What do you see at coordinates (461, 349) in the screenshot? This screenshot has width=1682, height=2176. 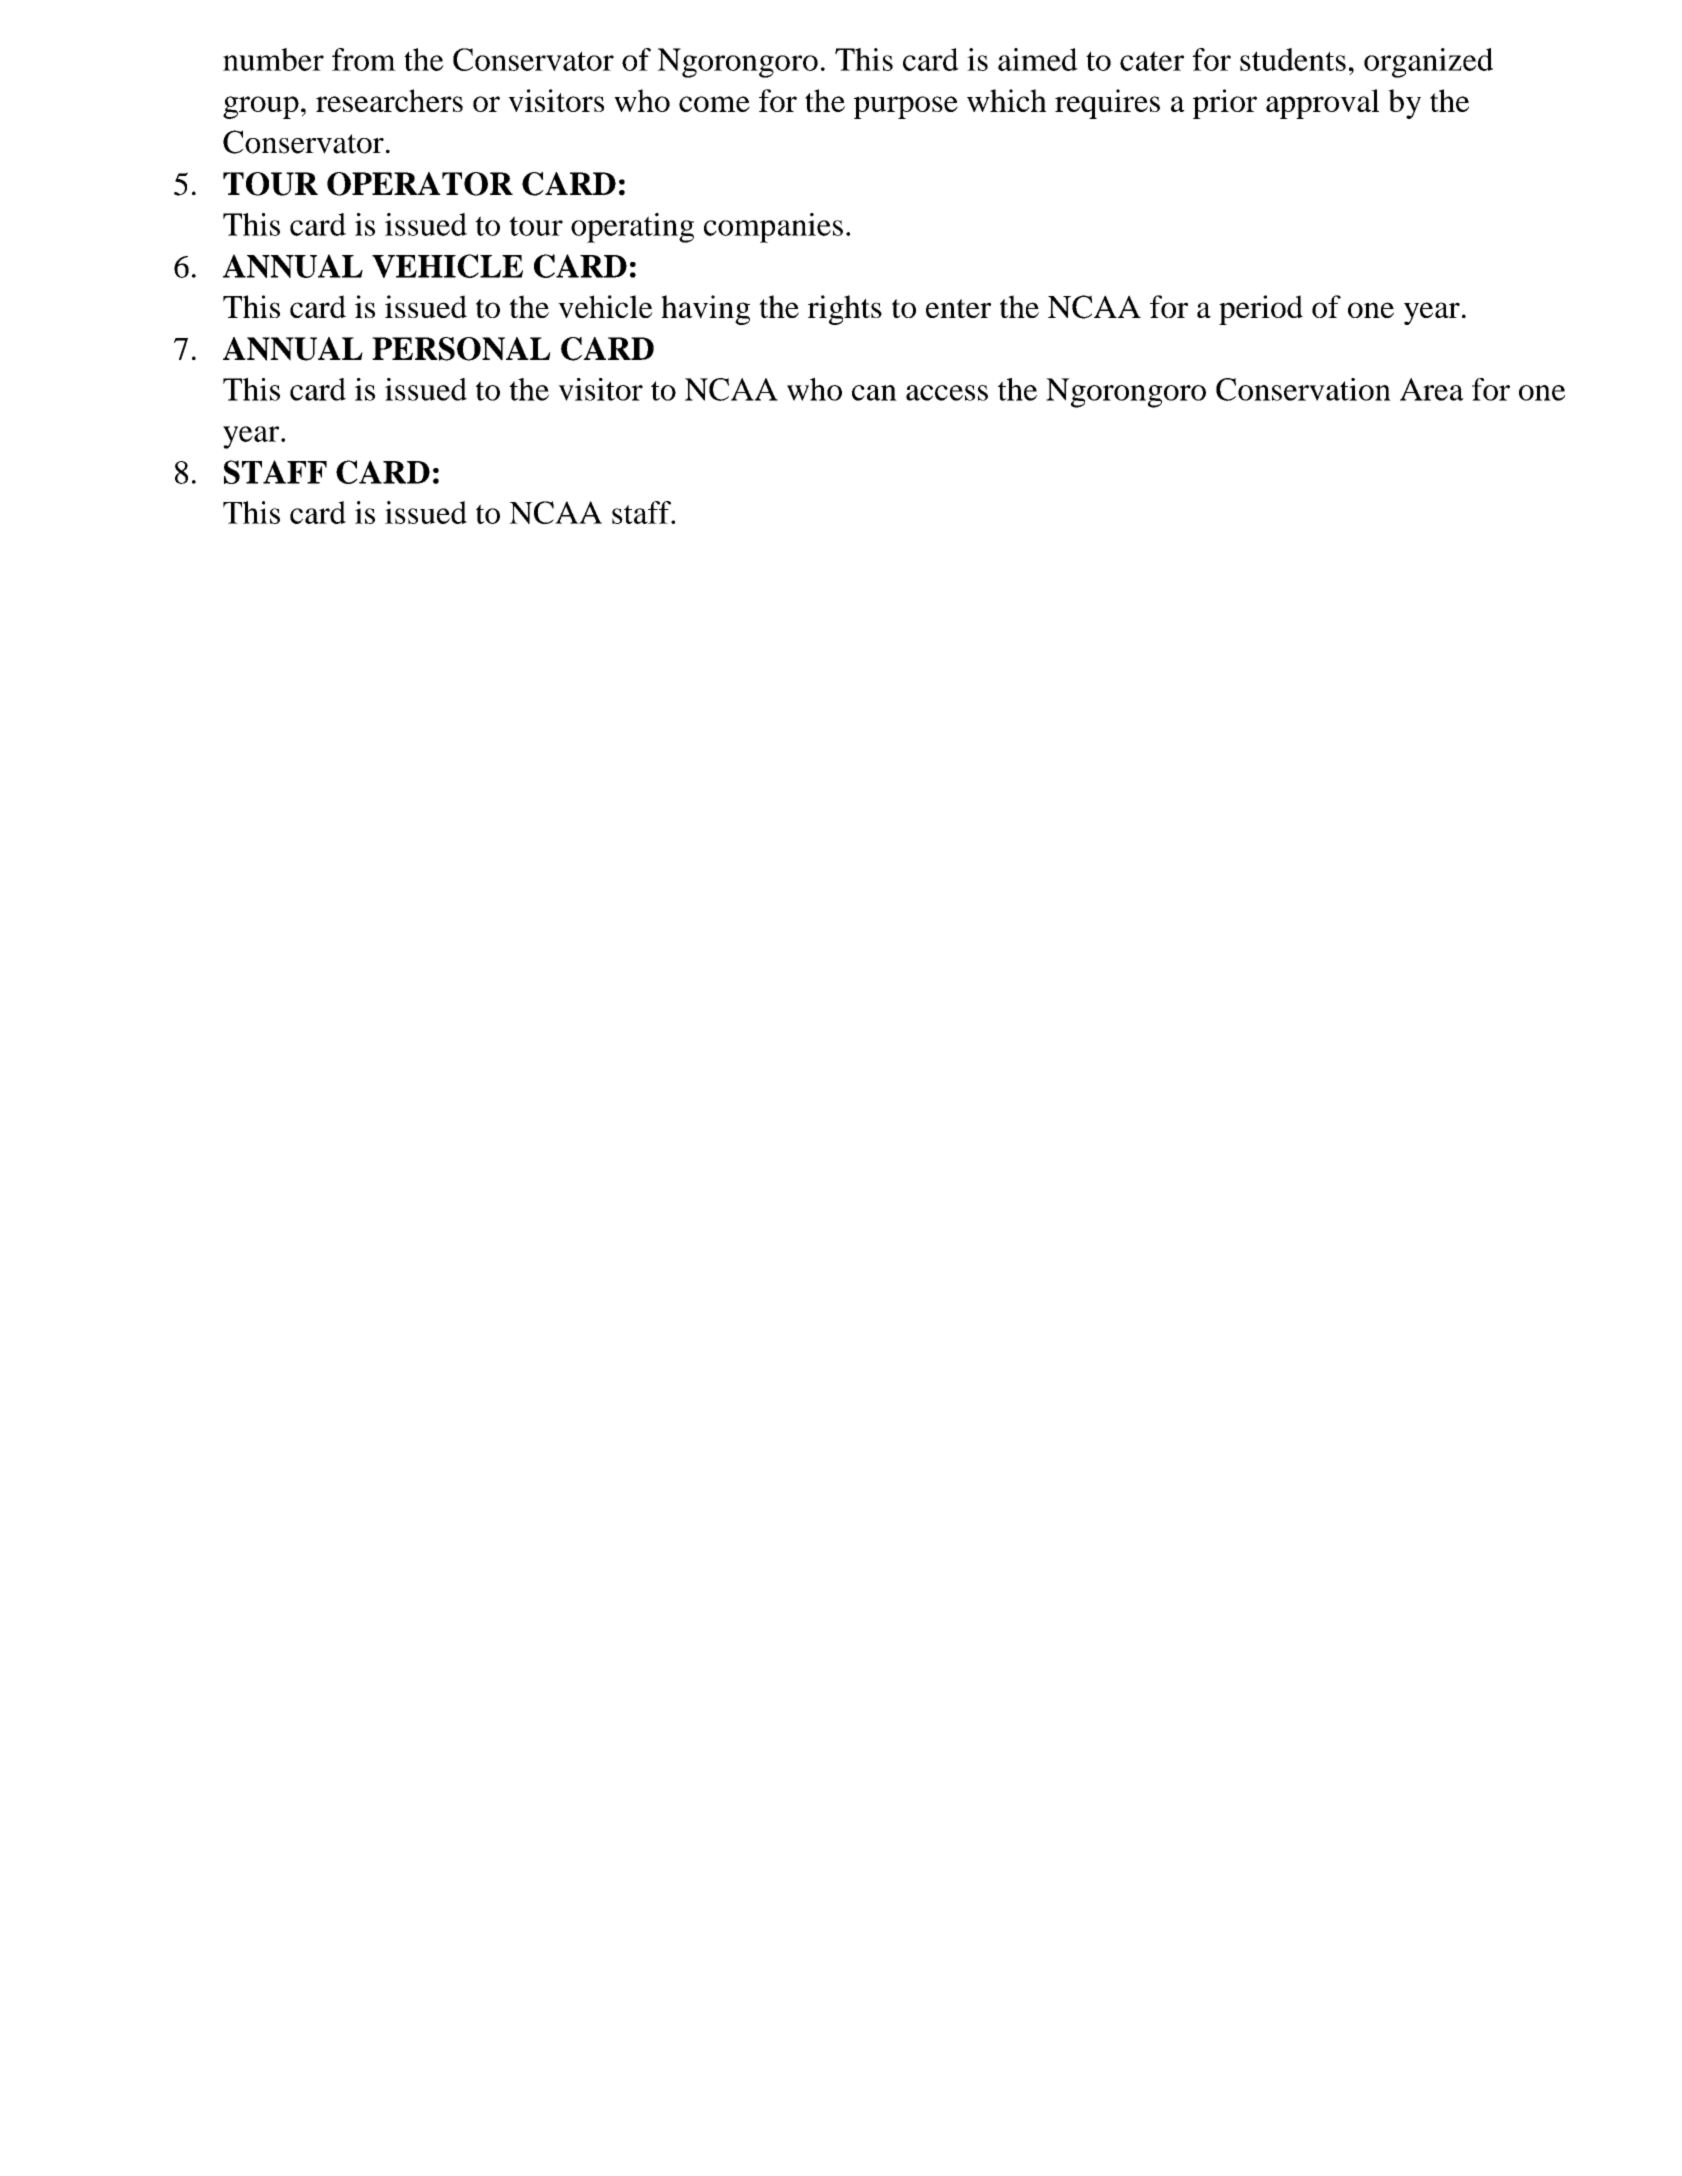 I see `PERSONAL` at bounding box center [461, 349].
